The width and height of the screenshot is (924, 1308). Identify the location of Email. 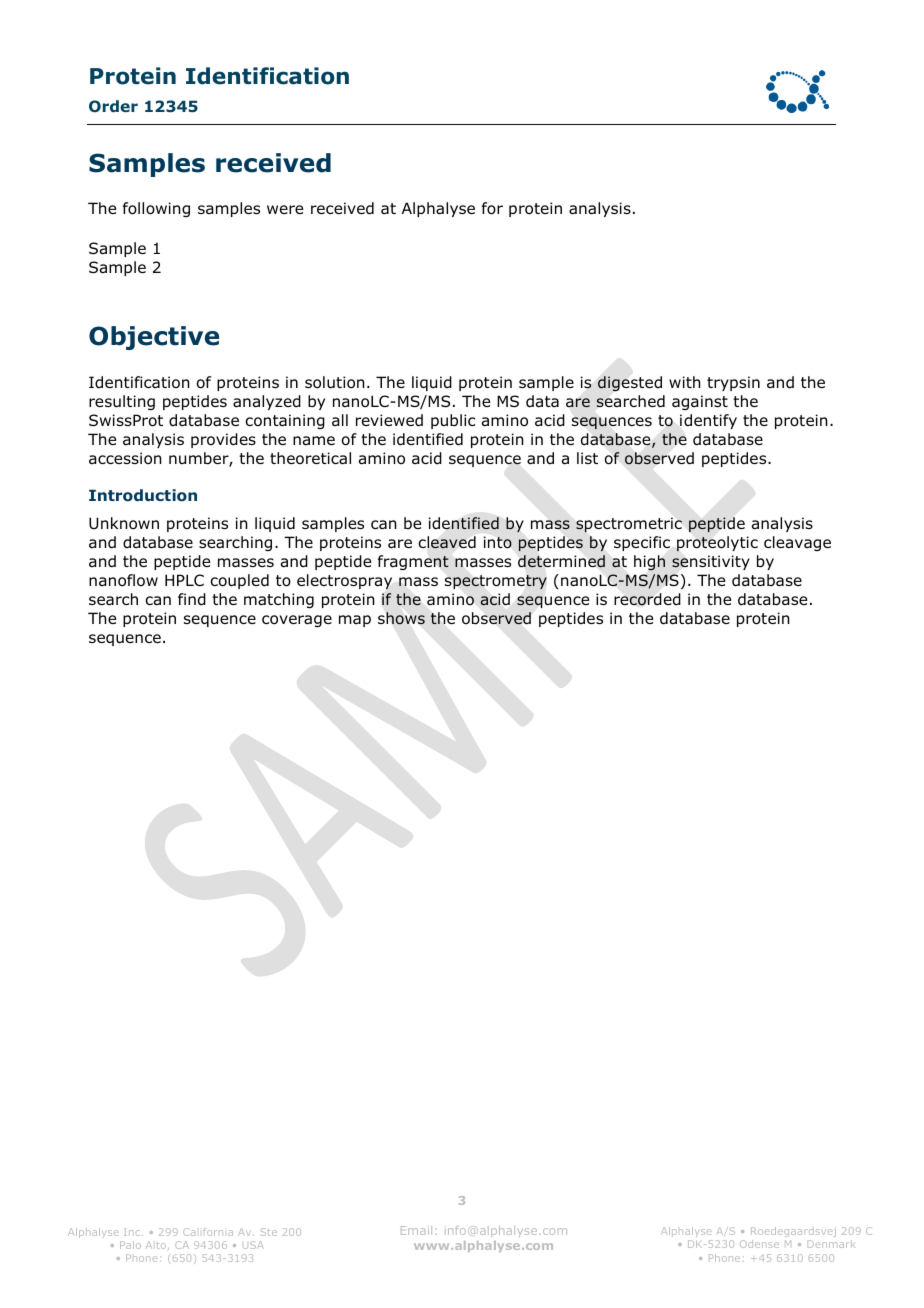
(416, 1230).
